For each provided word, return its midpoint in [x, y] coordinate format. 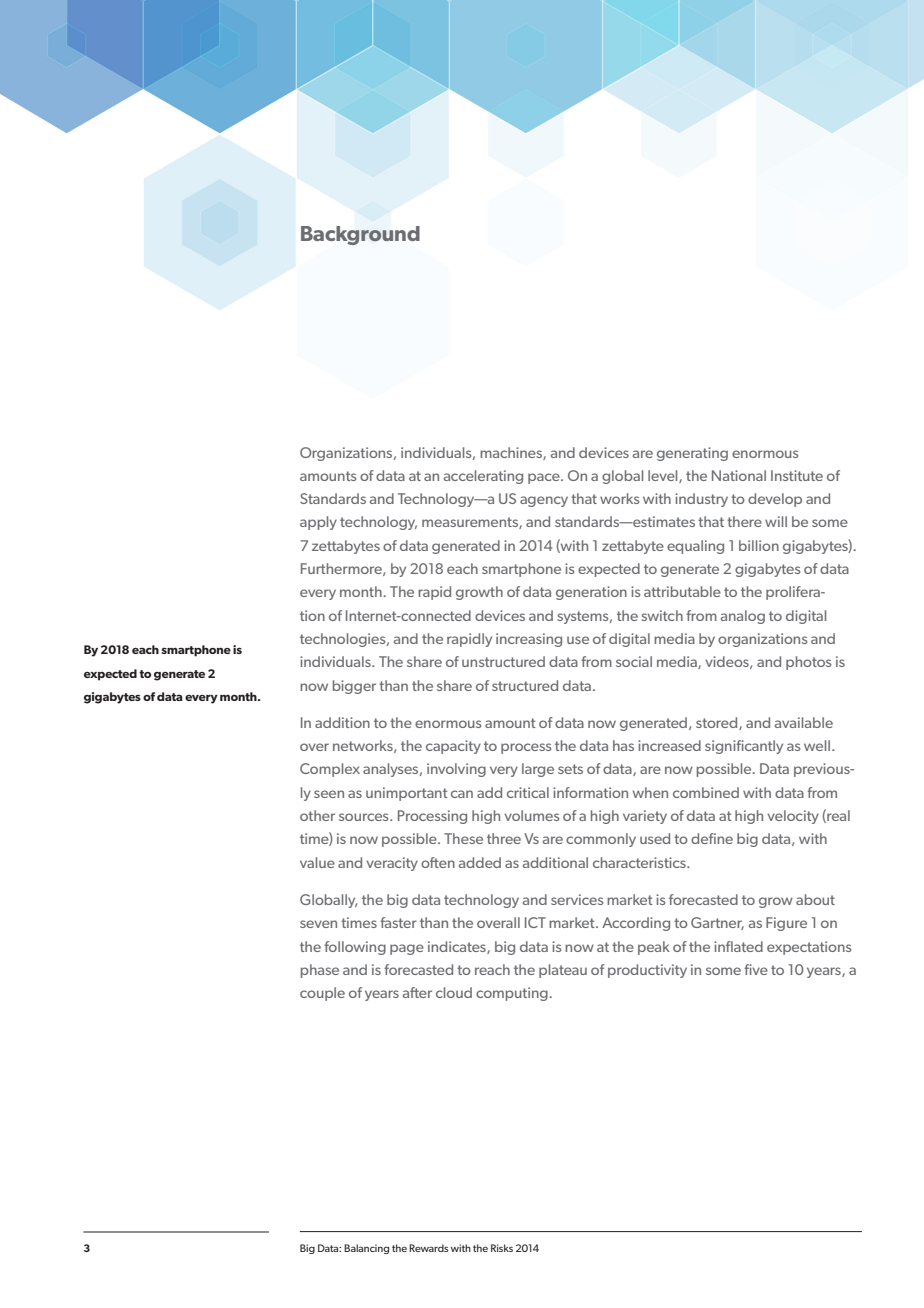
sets [570, 769]
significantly [744, 747]
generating [692, 454]
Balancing [366, 1249]
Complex [330, 770]
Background [360, 235]
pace [545, 478]
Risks [502, 1248]
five [756, 969]
